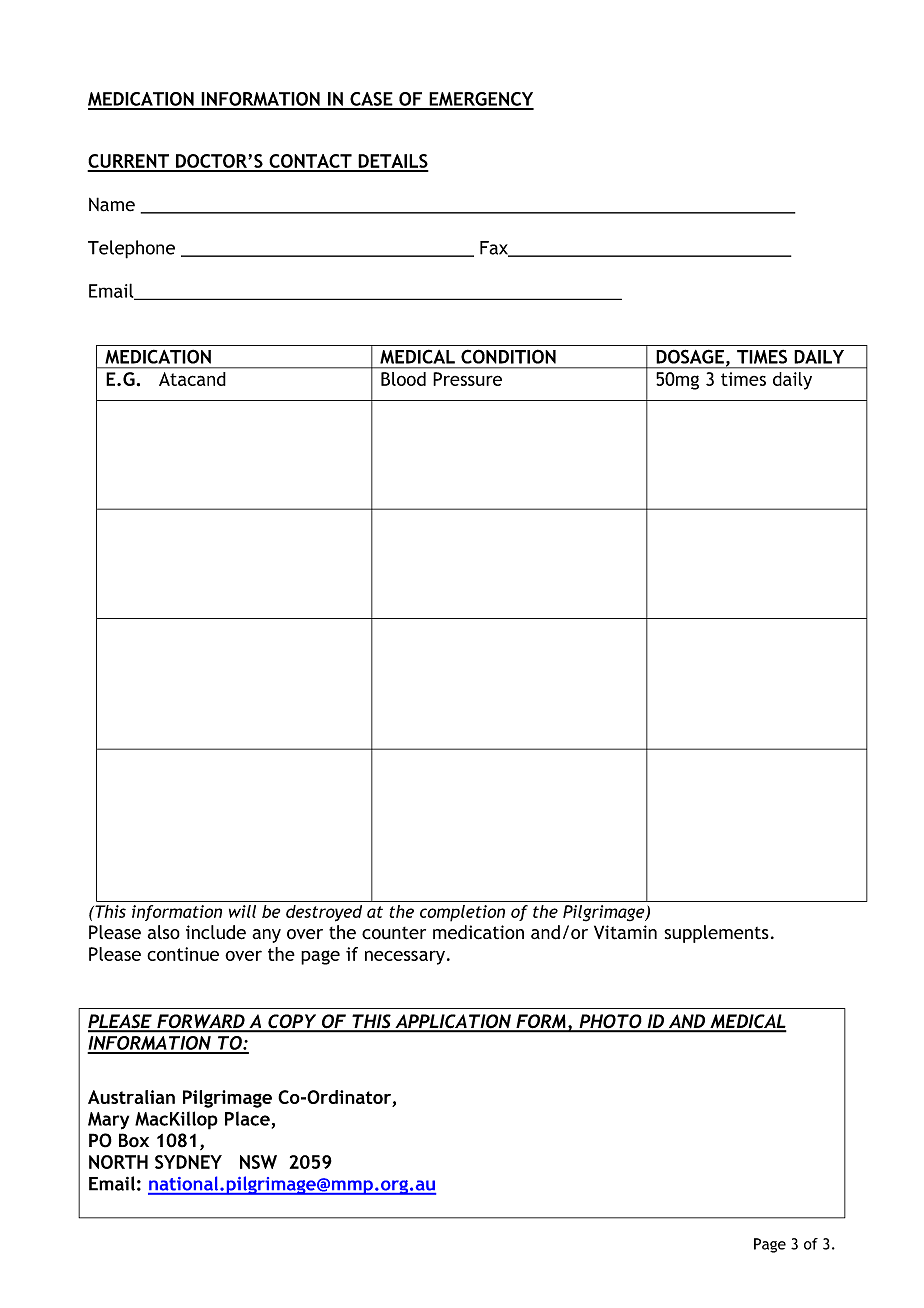 Image resolution: width=924 pixels, height=1308 pixels. What do you see at coordinates (467, 379) in the document?
I see `Pressure` at bounding box center [467, 379].
